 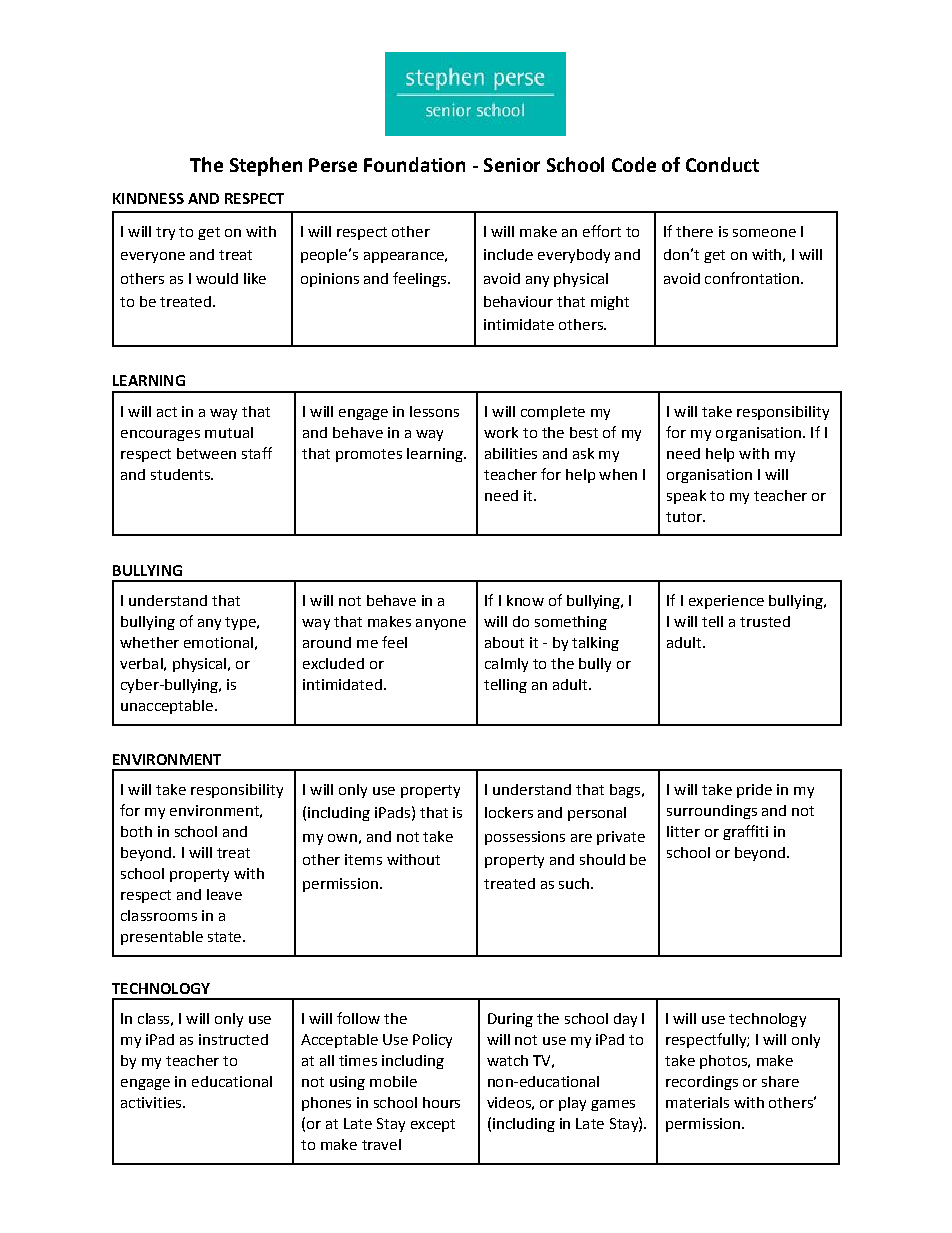 I want to click on pride, so click(x=754, y=791).
